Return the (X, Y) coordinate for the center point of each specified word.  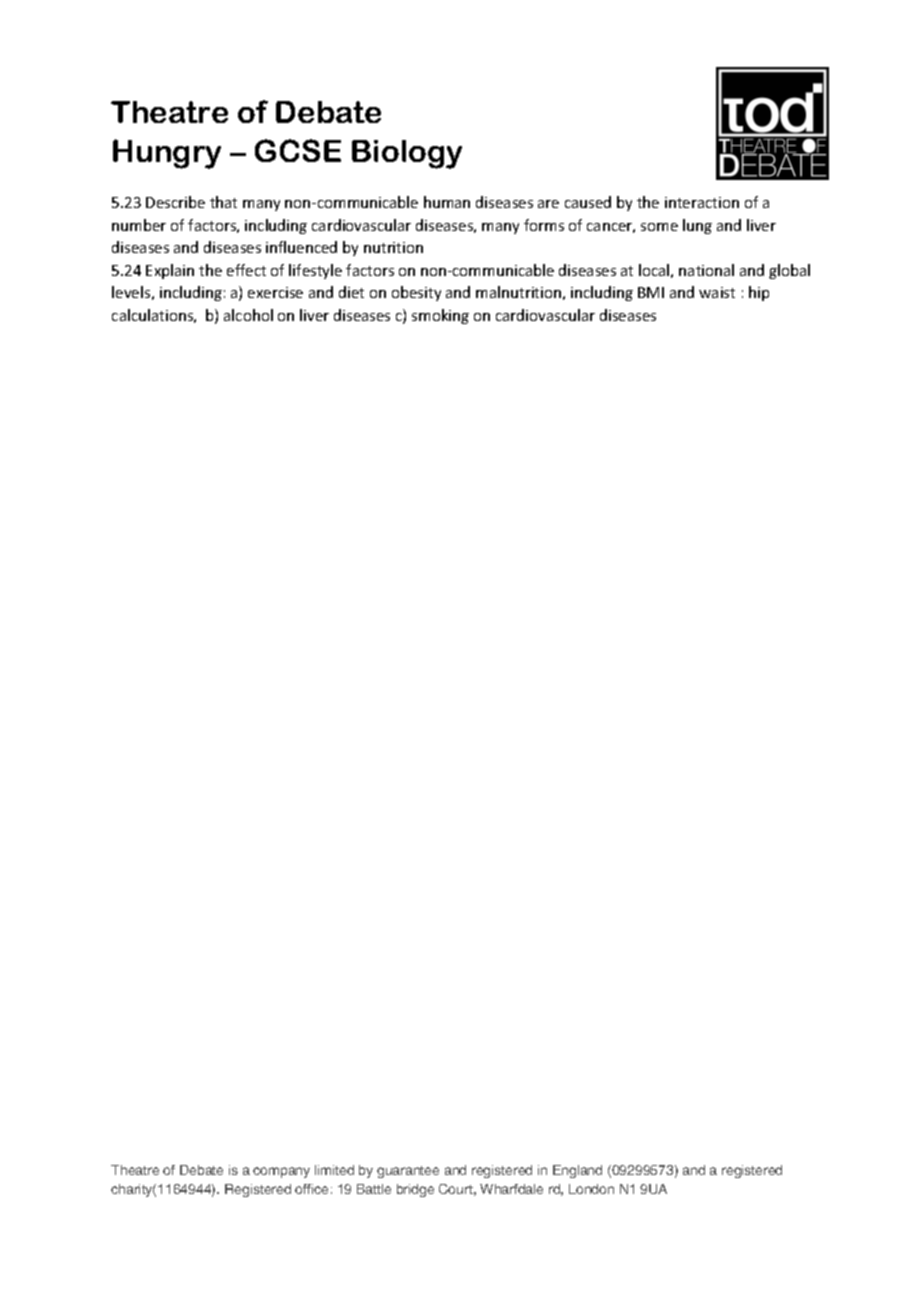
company (281, 1172)
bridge (415, 1190)
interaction (702, 202)
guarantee (408, 1172)
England (577, 1171)
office (311, 1189)
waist (717, 292)
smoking (440, 316)
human (447, 202)
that (223, 202)
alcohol (248, 315)
